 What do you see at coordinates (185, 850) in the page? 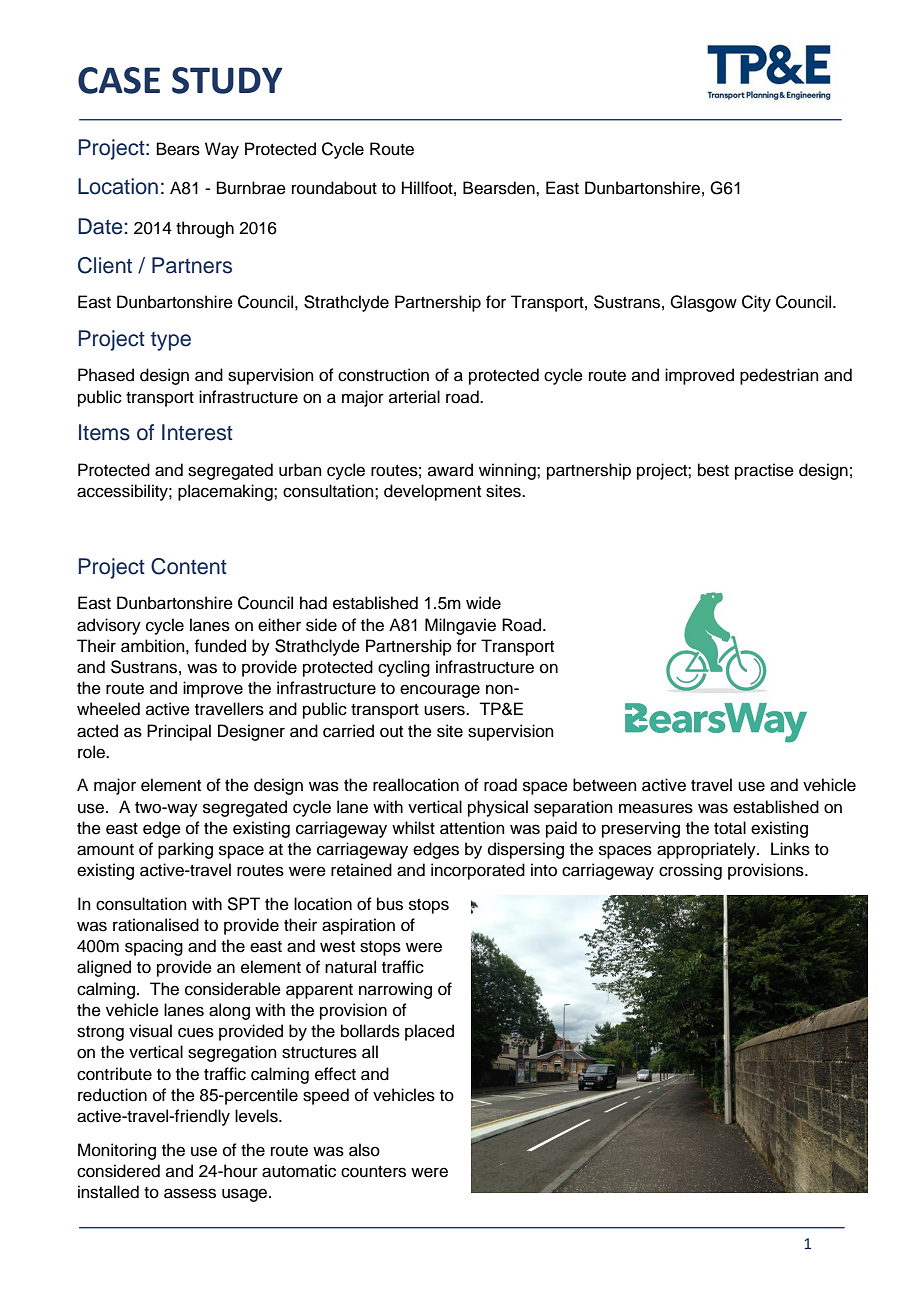
I see `parking` at bounding box center [185, 850].
